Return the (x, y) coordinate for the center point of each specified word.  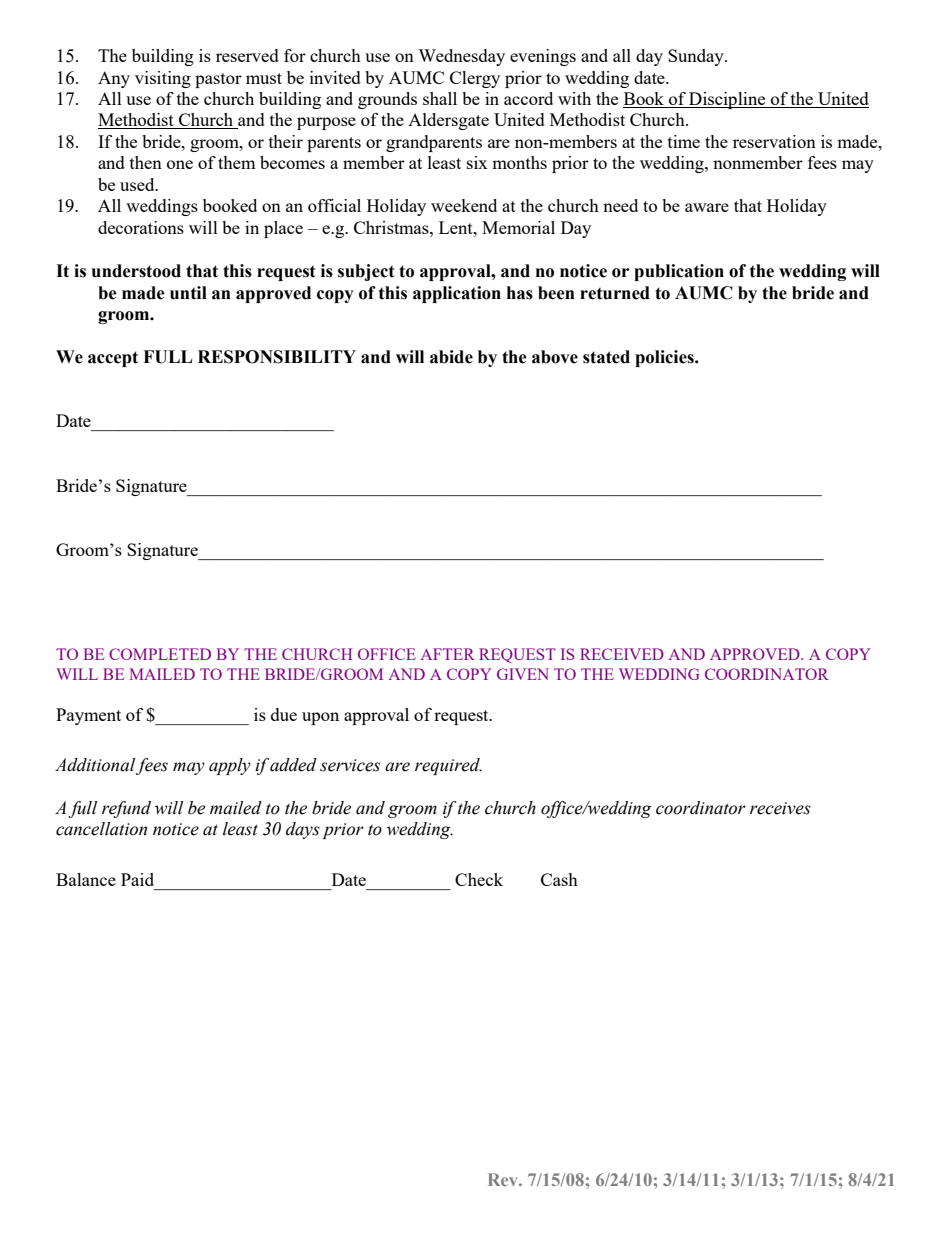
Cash (559, 879)
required (448, 766)
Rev (504, 1179)
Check (479, 879)
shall (440, 98)
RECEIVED (622, 654)
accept (113, 359)
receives (780, 808)
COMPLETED (160, 654)
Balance (86, 879)
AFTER (448, 654)
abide (451, 357)
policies (665, 358)
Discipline (727, 100)
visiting (163, 79)
